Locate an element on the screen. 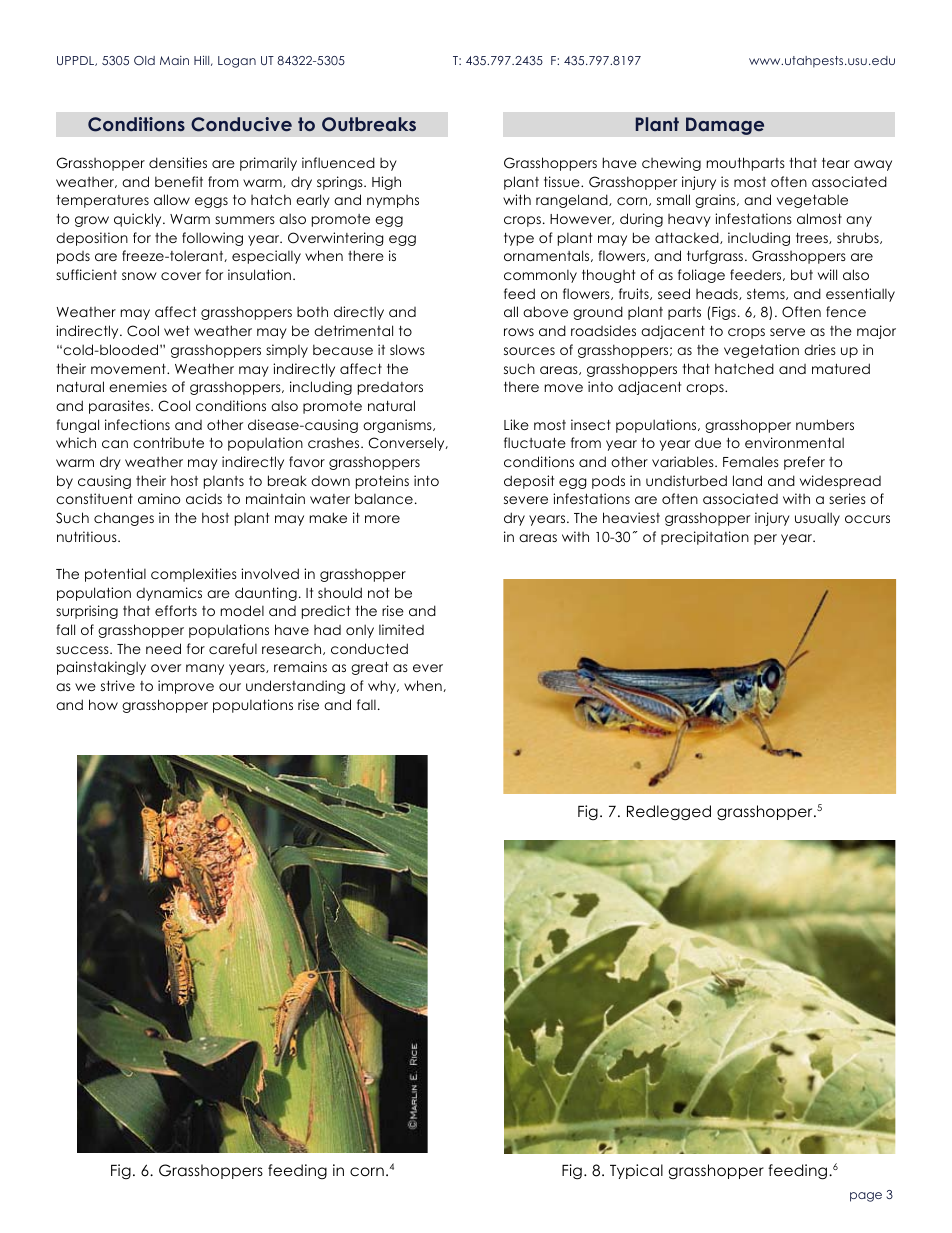  why is located at coordinates (383, 687).
